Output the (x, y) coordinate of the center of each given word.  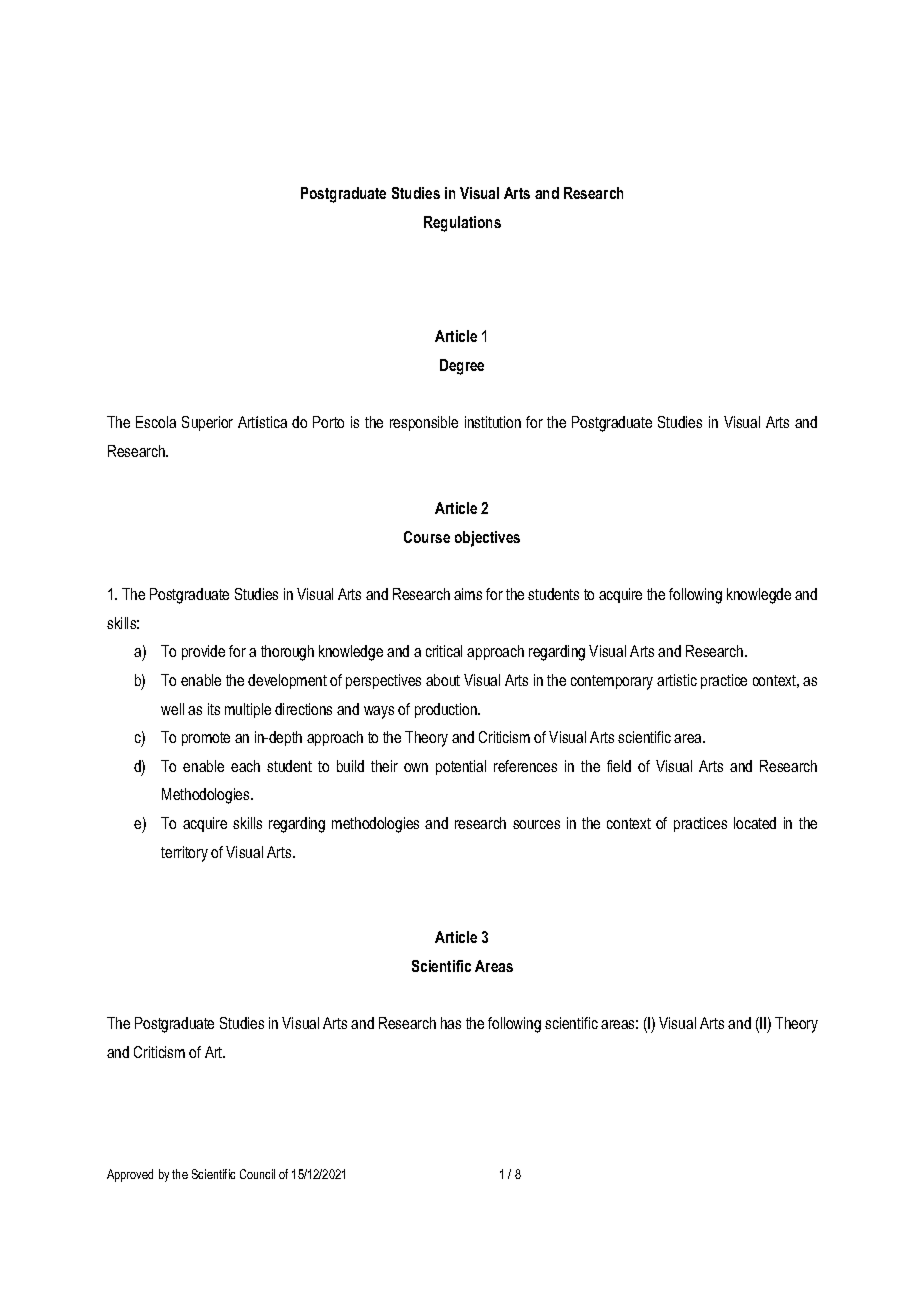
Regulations (462, 224)
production (447, 710)
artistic (677, 680)
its (214, 709)
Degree (462, 367)
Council (257, 1174)
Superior (207, 423)
